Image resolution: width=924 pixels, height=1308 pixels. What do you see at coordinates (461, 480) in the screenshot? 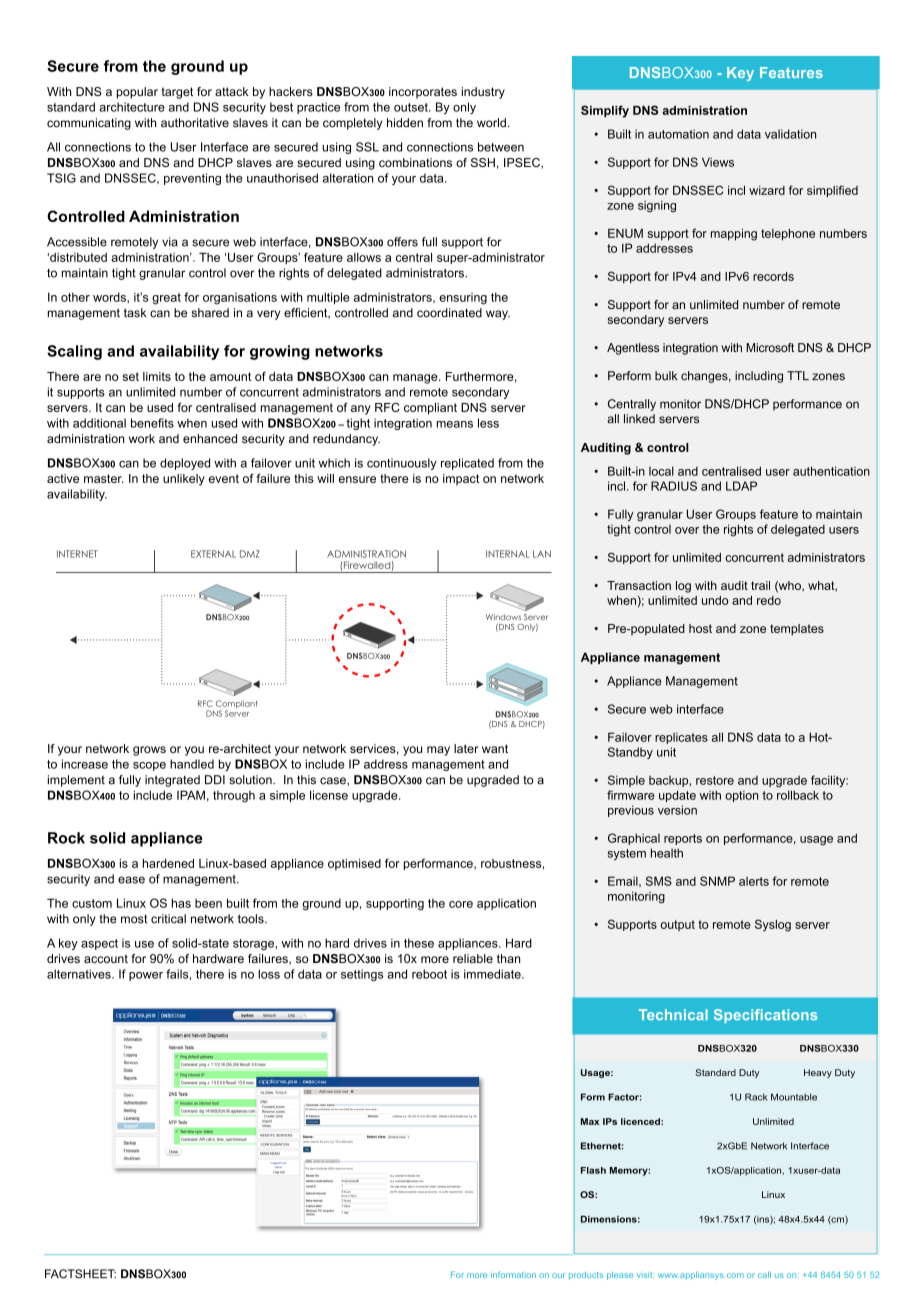
I see `impact` at bounding box center [461, 480].
